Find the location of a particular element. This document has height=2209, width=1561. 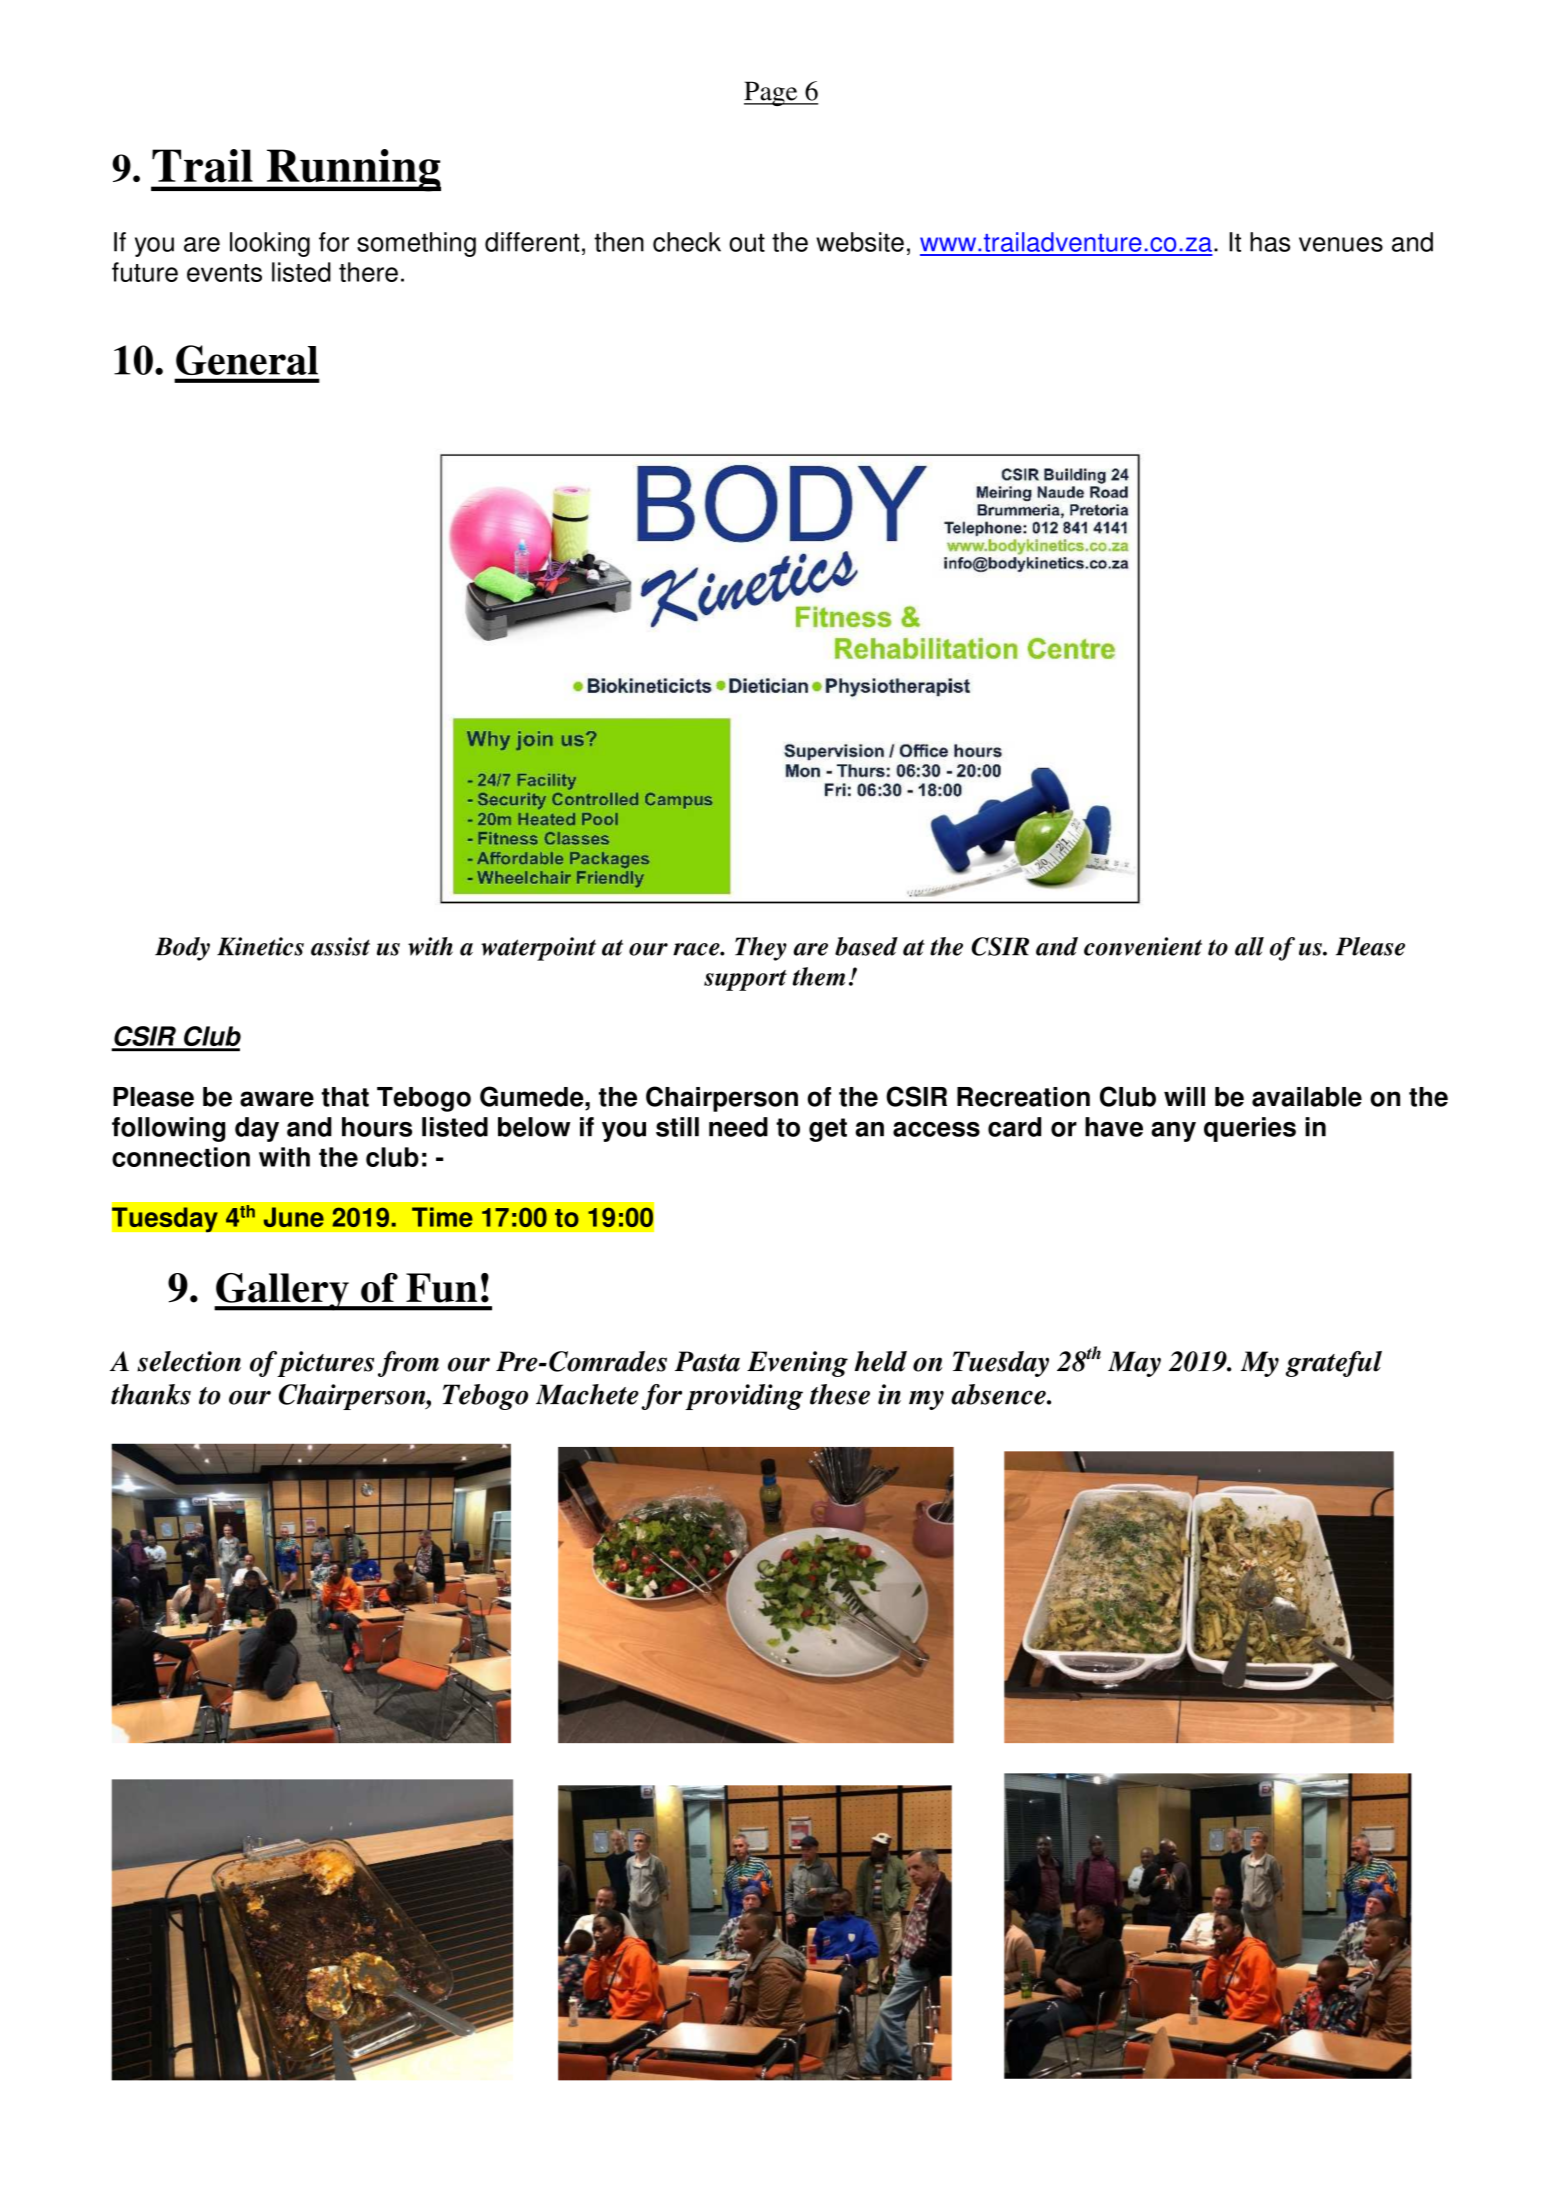

pictures is located at coordinates (325, 1364).
